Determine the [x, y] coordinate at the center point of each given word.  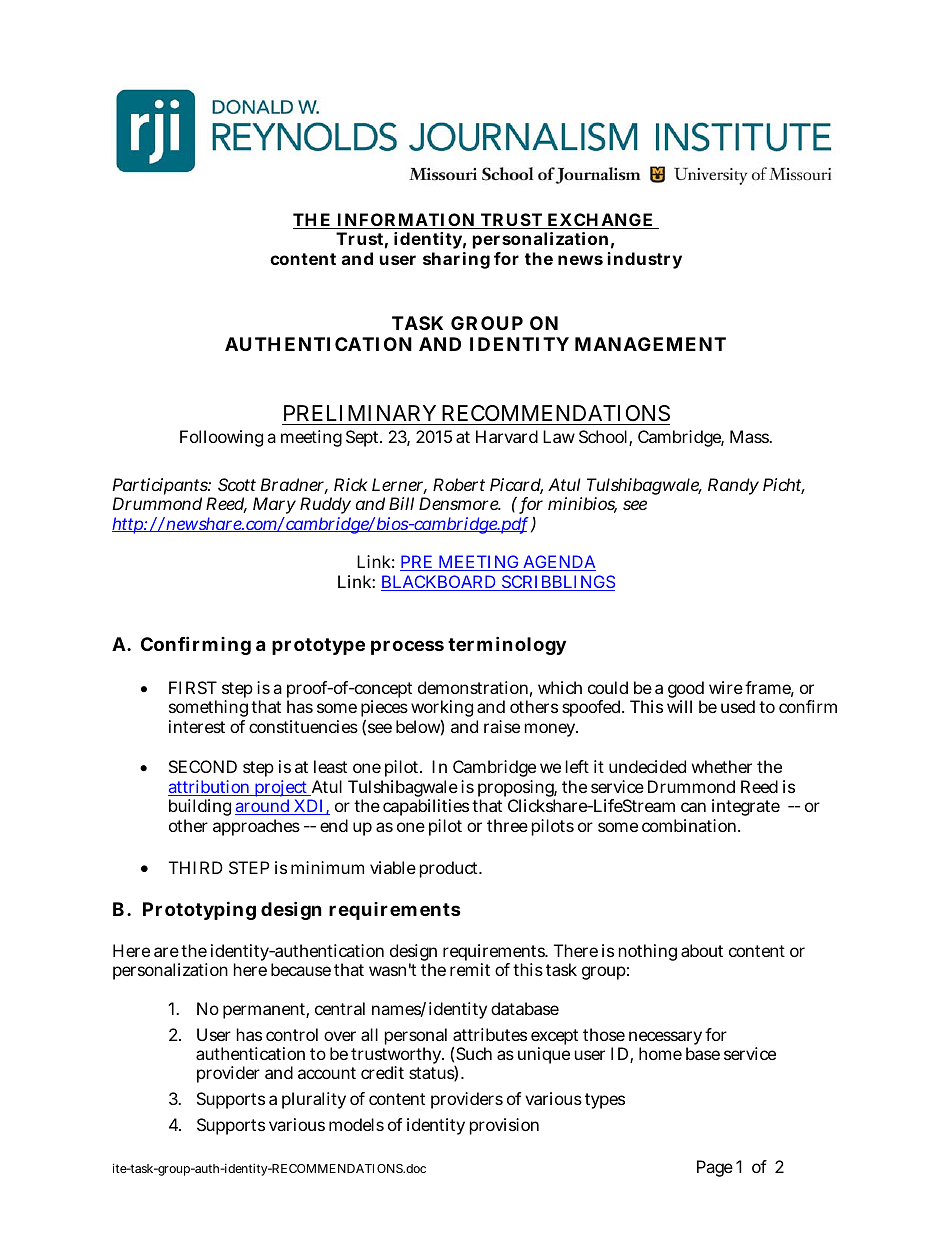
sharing [456, 260]
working [442, 710]
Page [715, 1168]
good [686, 691]
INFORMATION [406, 221]
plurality [314, 1100]
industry [645, 260]
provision [504, 1126]
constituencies [303, 726]
